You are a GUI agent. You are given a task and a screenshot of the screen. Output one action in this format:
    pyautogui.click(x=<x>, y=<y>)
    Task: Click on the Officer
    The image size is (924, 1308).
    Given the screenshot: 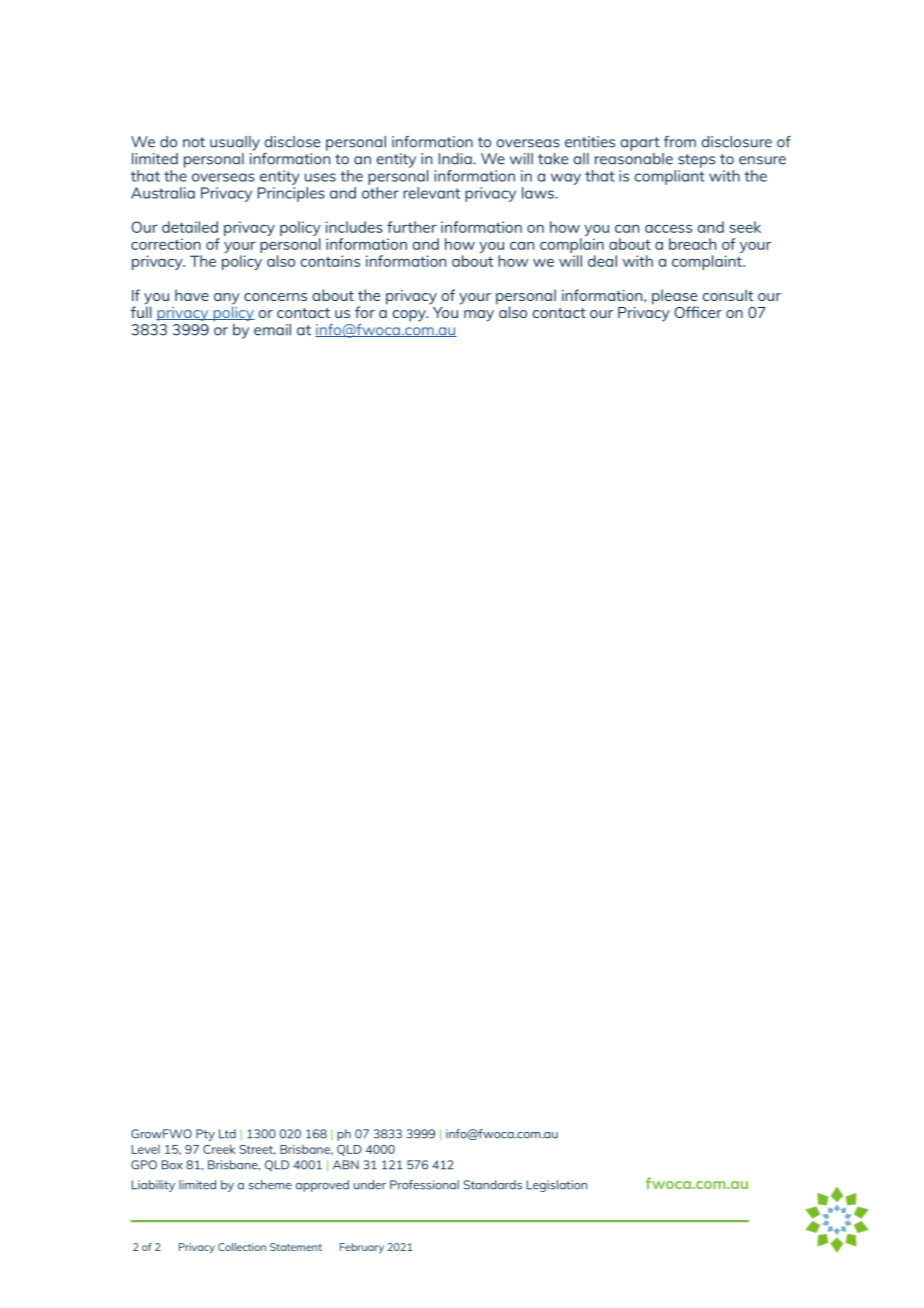 What is the action you would take?
    pyautogui.click(x=698, y=312)
